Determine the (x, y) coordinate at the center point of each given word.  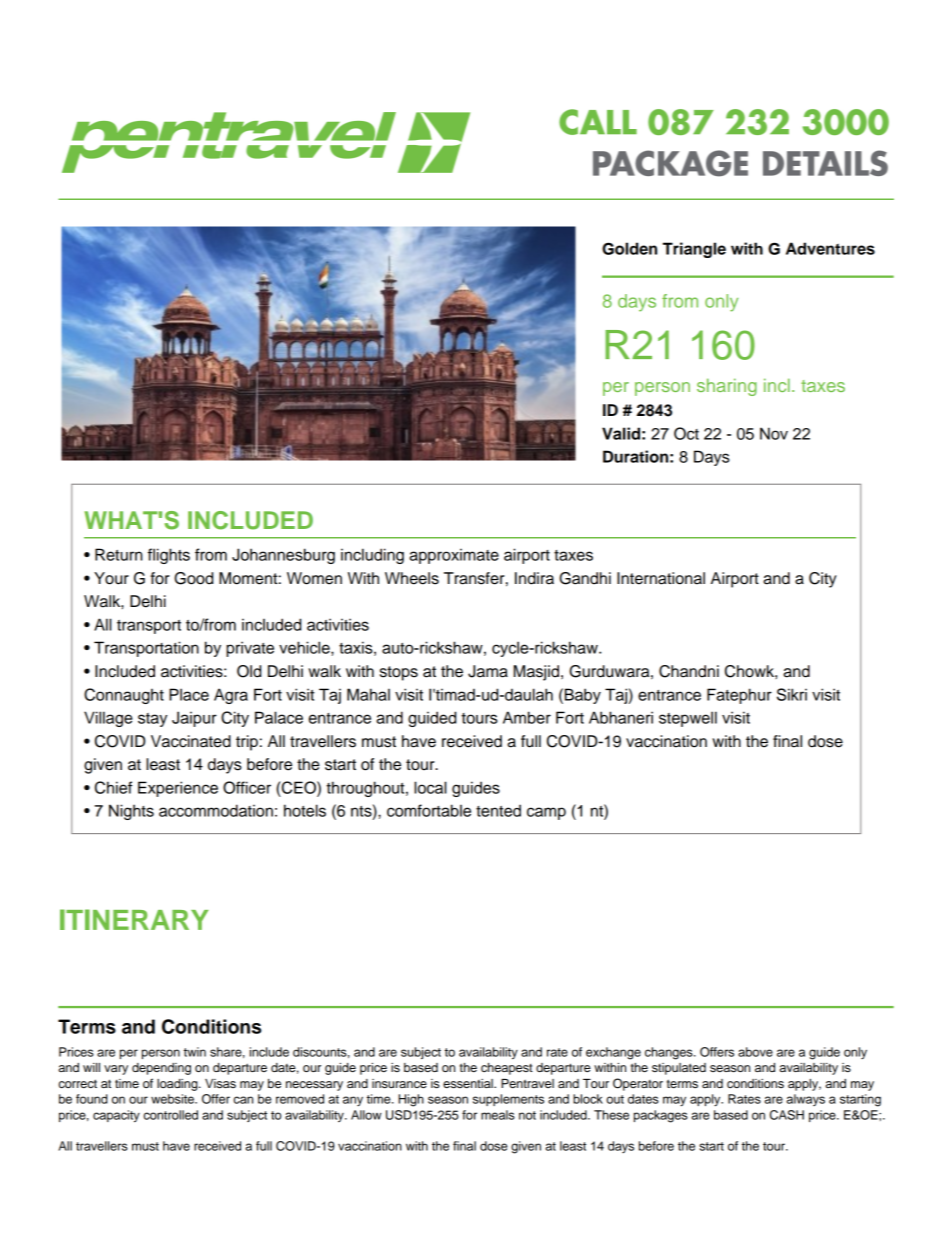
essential (469, 1083)
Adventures (830, 248)
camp (546, 813)
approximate (454, 556)
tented (498, 810)
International (661, 578)
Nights (131, 812)
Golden (629, 248)
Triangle (694, 250)
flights (169, 556)
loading (178, 1085)
